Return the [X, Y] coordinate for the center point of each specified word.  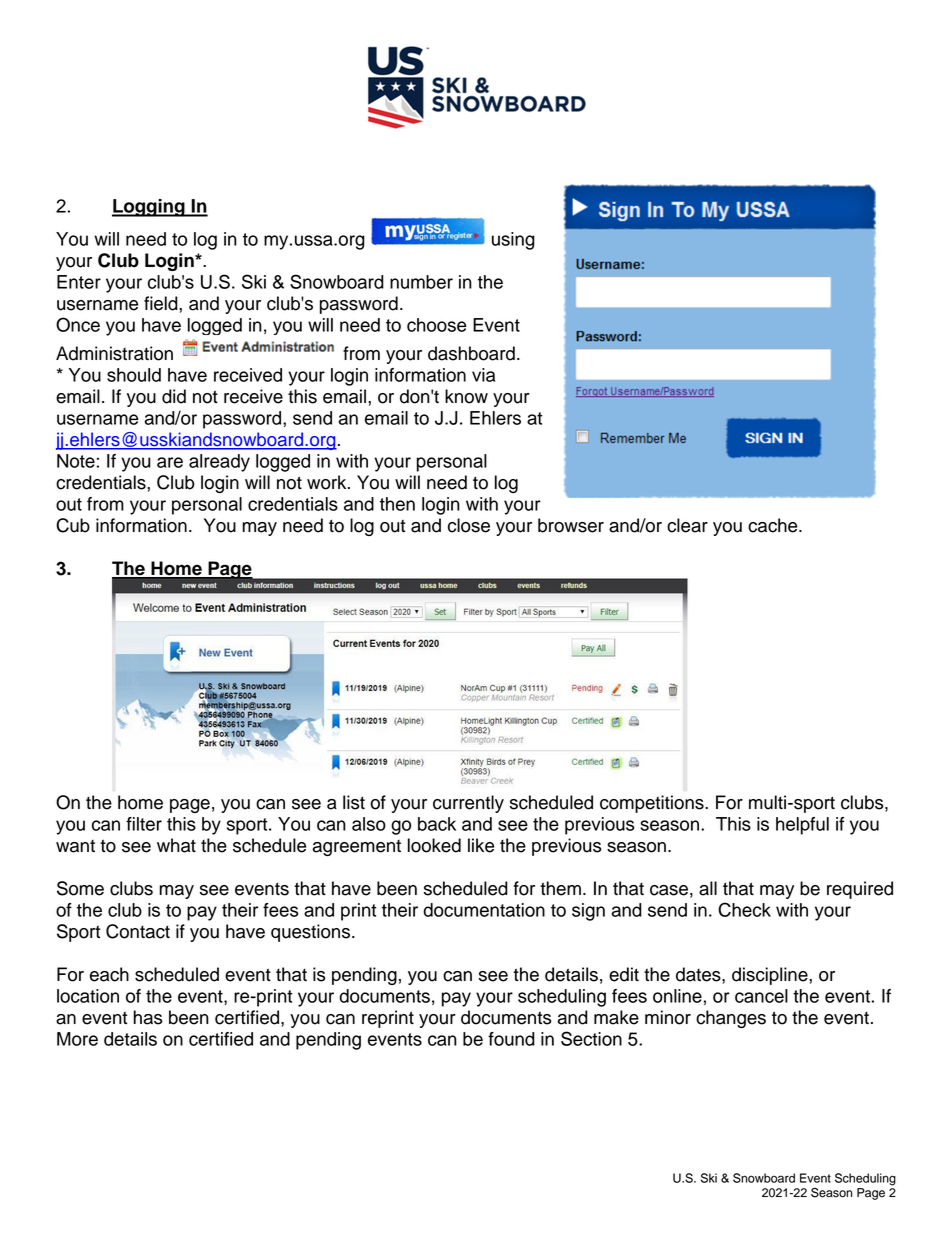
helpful [802, 826]
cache [774, 525]
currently [468, 804]
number [421, 282]
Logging [149, 208]
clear [687, 525]
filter [144, 824]
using [513, 241]
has [148, 1017]
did [174, 396]
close [469, 525]
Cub [73, 525]
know [466, 396]
